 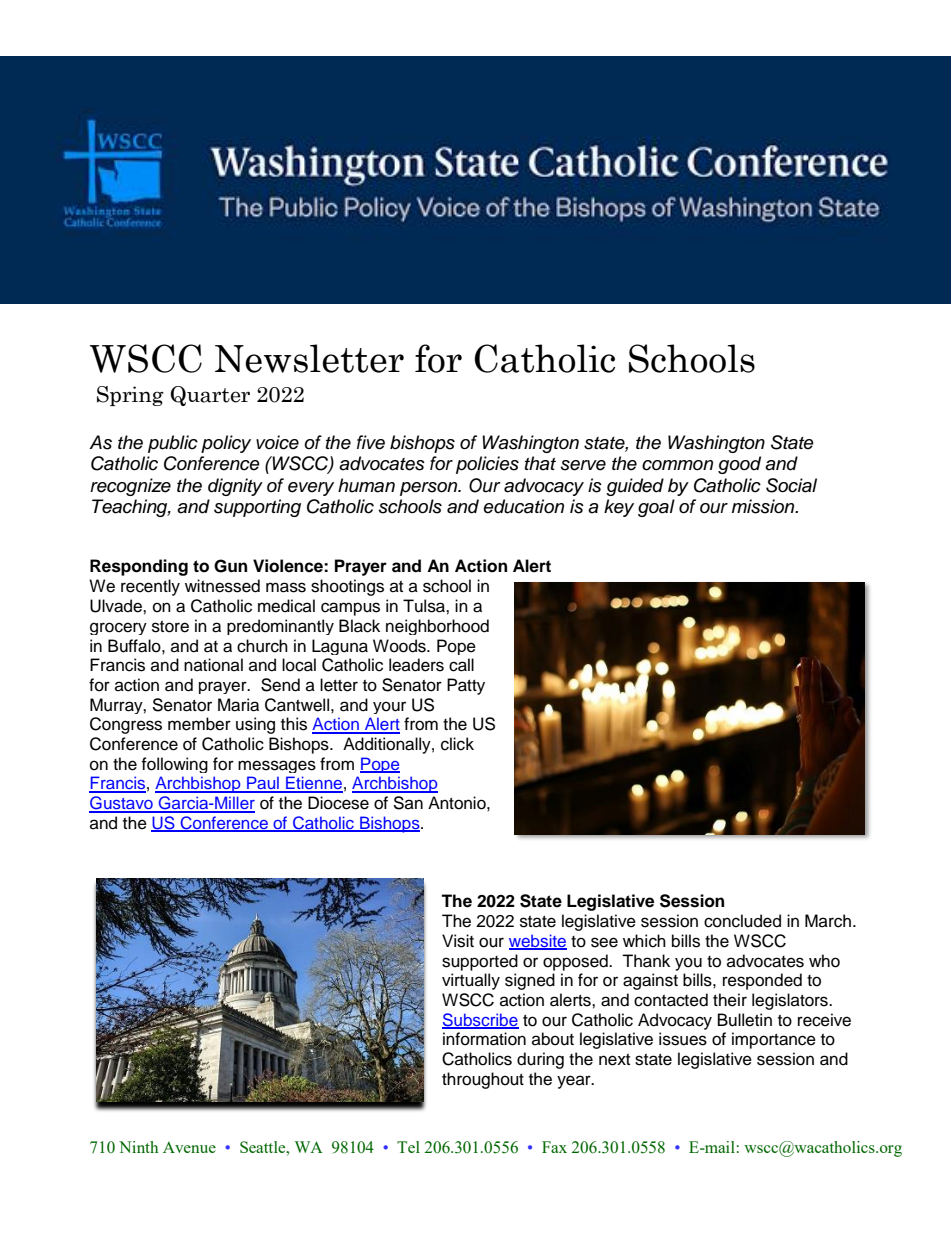 I want to click on call, so click(x=461, y=665).
